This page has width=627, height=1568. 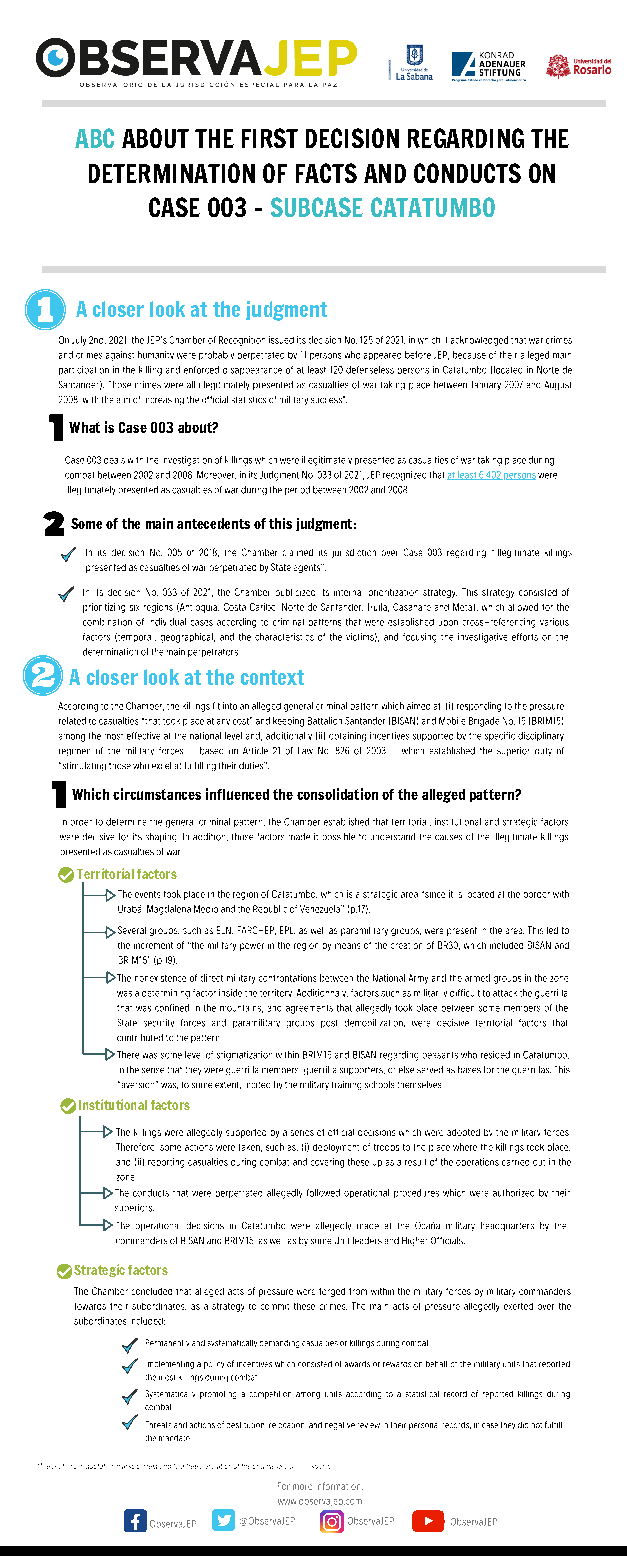 What do you see at coordinates (270, 138) in the page?
I see `FIRST` at bounding box center [270, 138].
